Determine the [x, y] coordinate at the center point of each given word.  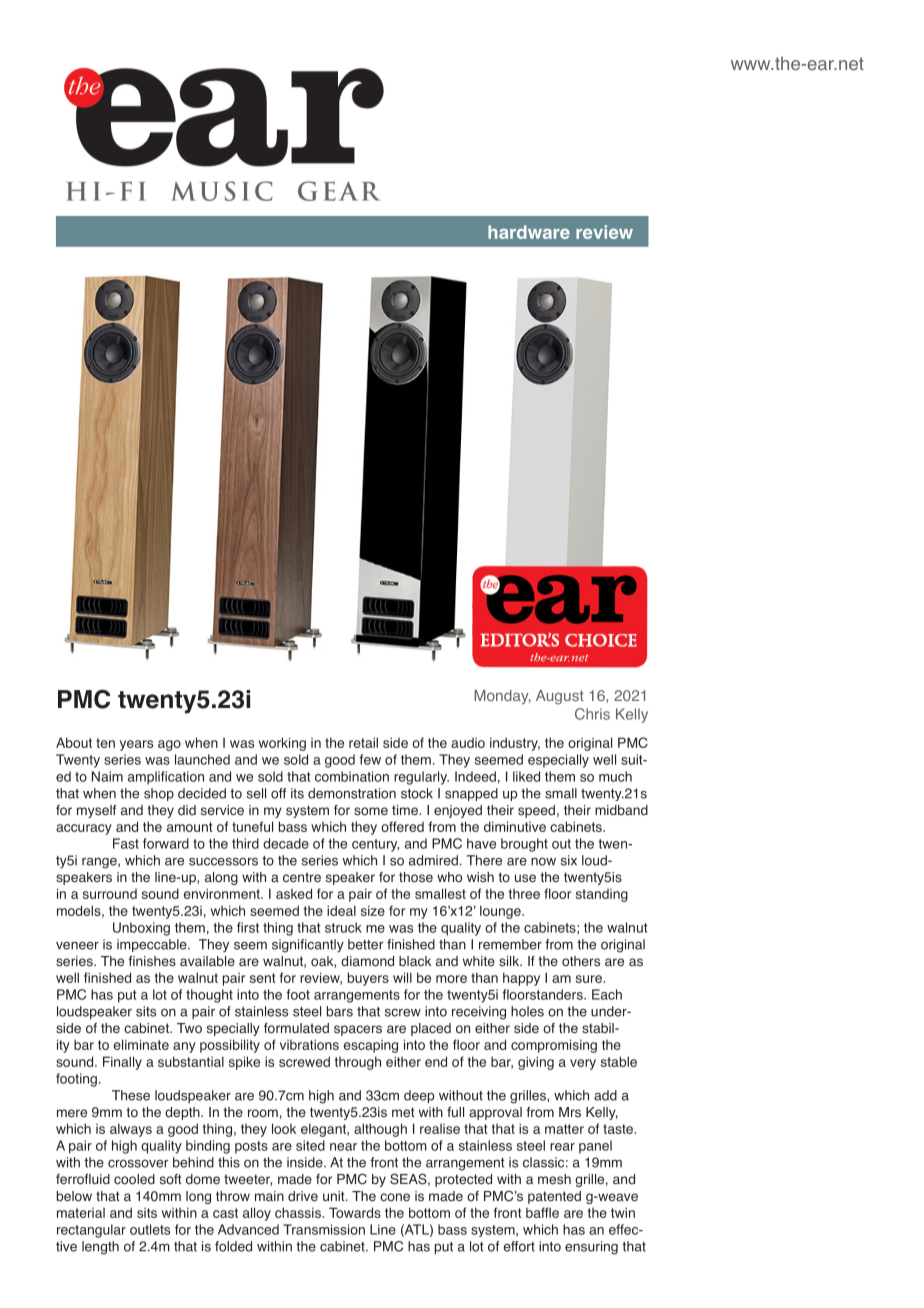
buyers [368, 979]
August [560, 697]
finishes [152, 961]
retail [363, 742]
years [136, 745]
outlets [150, 1229]
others [581, 961]
